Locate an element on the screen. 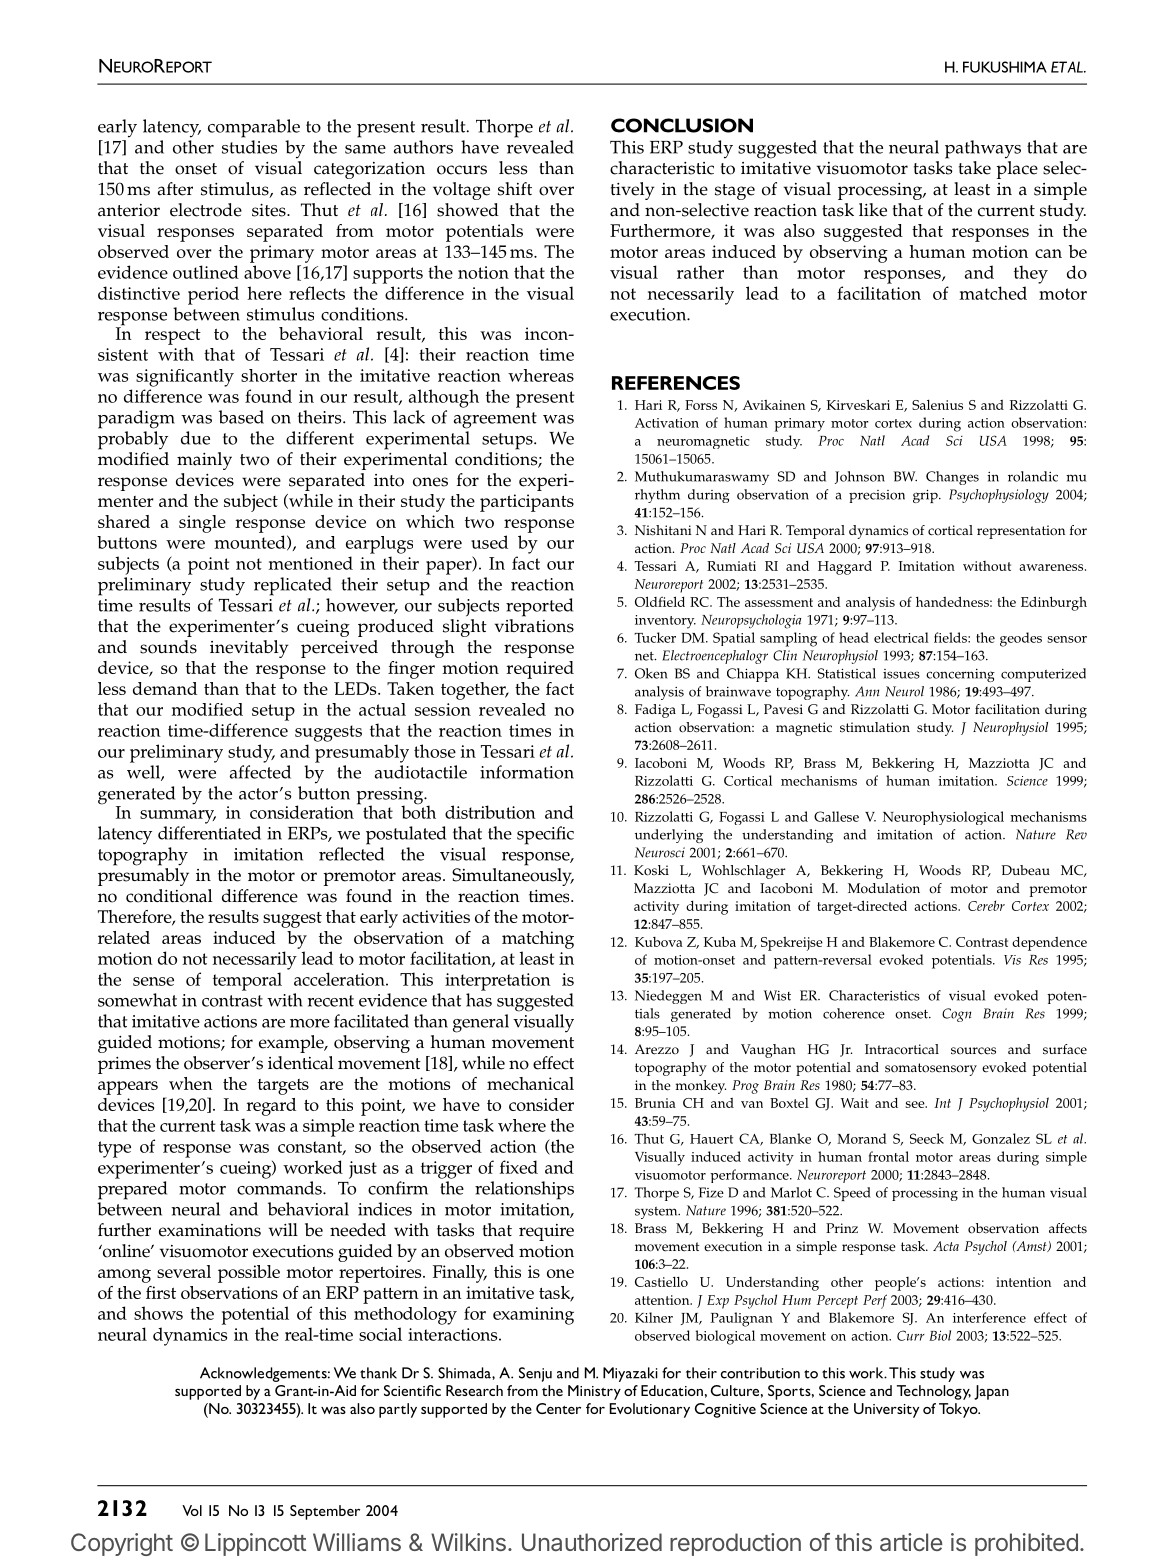 The image size is (1171, 1561). article is located at coordinates (911, 1542).
